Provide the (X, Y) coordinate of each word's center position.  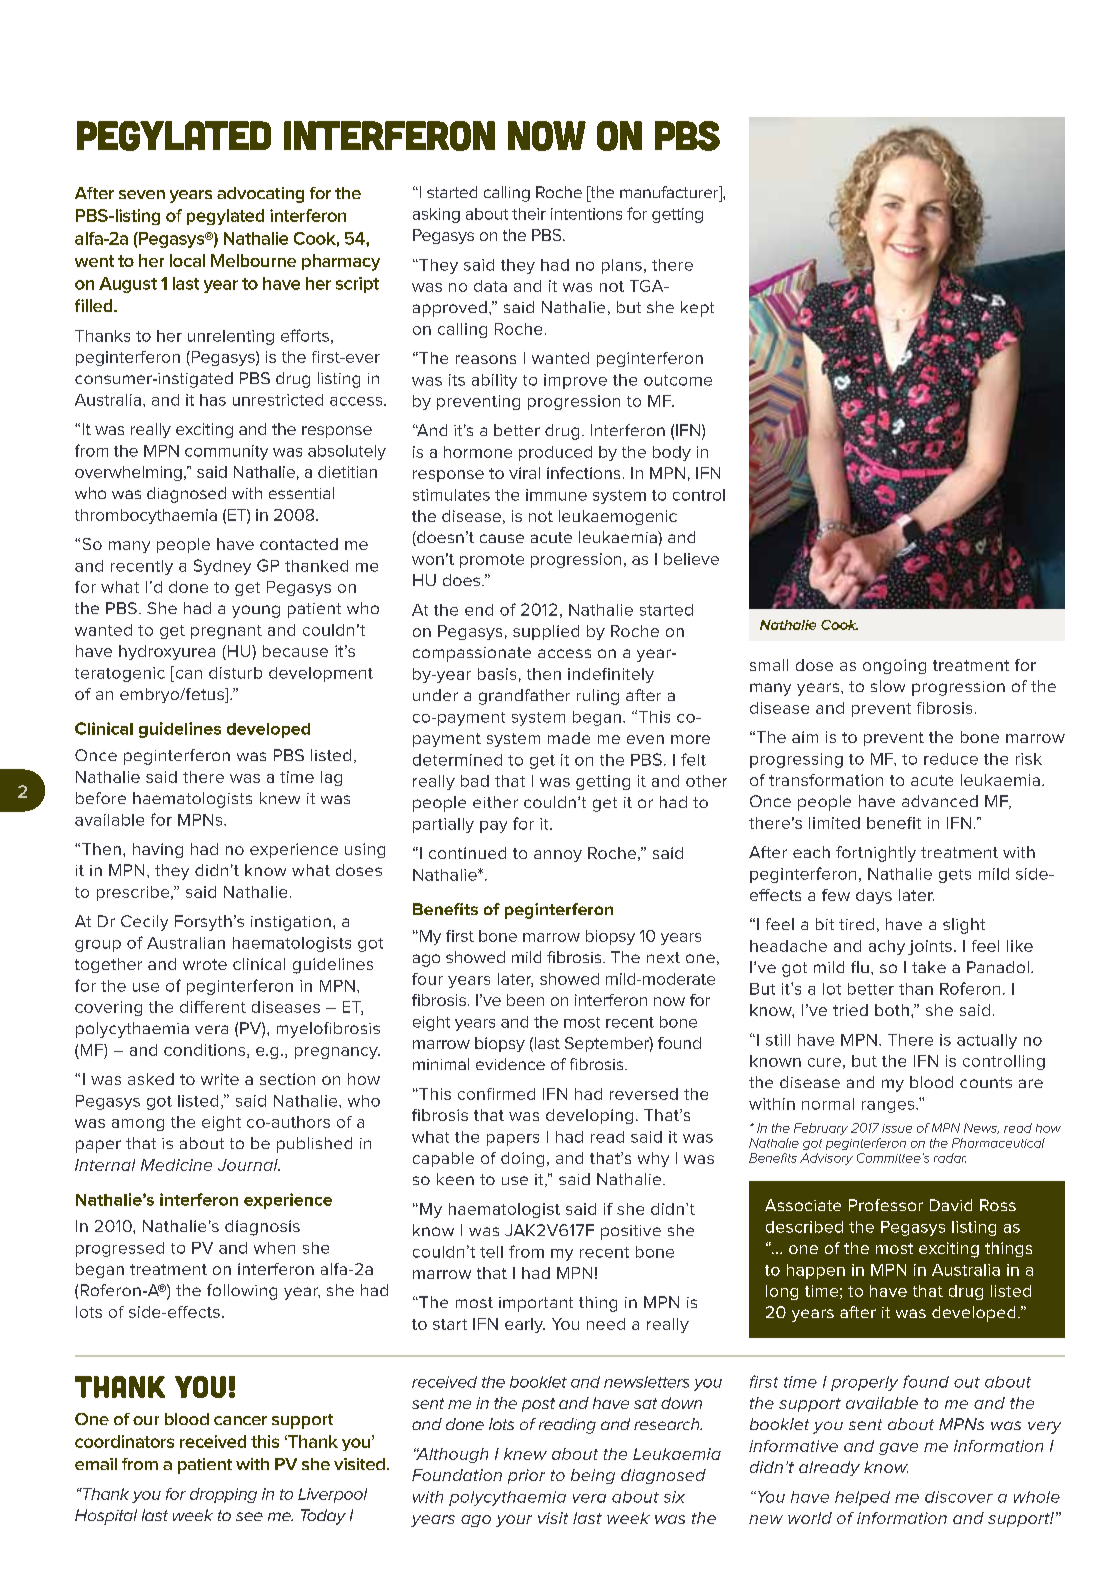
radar (950, 1158)
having (158, 850)
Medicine (176, 1165)
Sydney (222, 567)
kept (697, 309)
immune (556, 495)
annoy (558, 856)
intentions (586, 214)
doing (522, 1159)
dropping (223, 1495)
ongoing (894, 666)
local (187, 260)
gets (955, 876)
